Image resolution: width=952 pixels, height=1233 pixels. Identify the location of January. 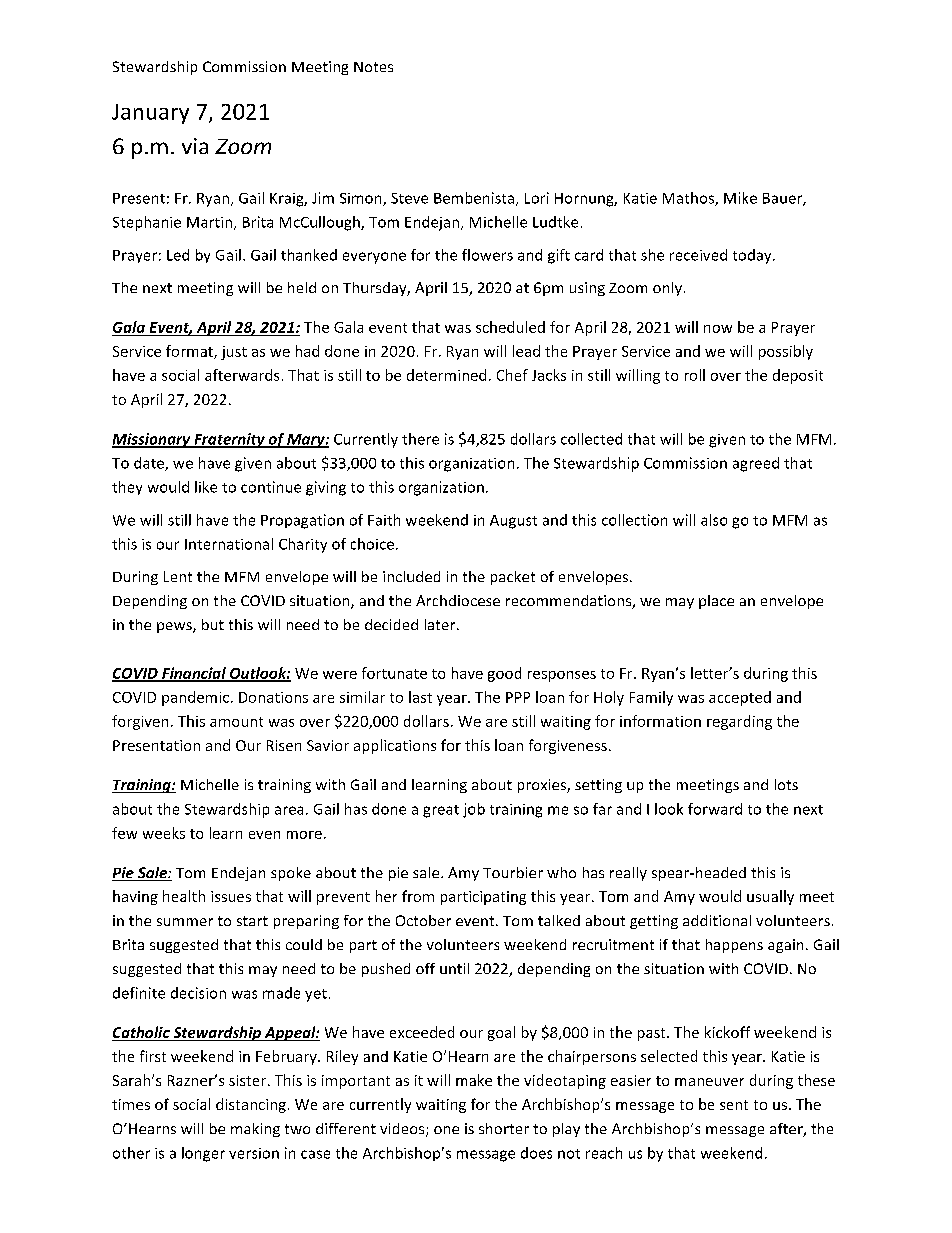
(150, 114).
